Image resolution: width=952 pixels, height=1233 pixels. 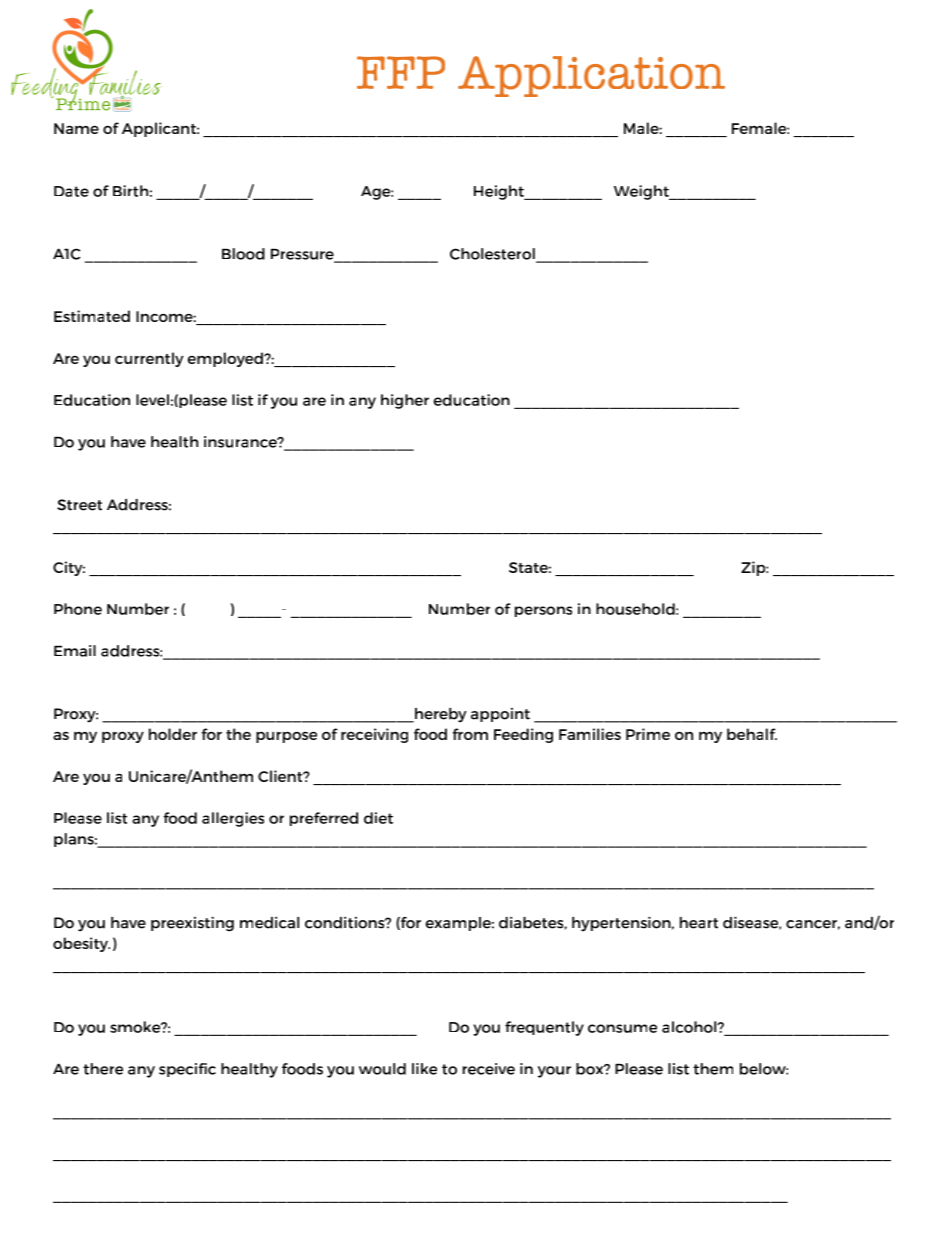 I want to click on specific, so click(x=187, y=1070).
